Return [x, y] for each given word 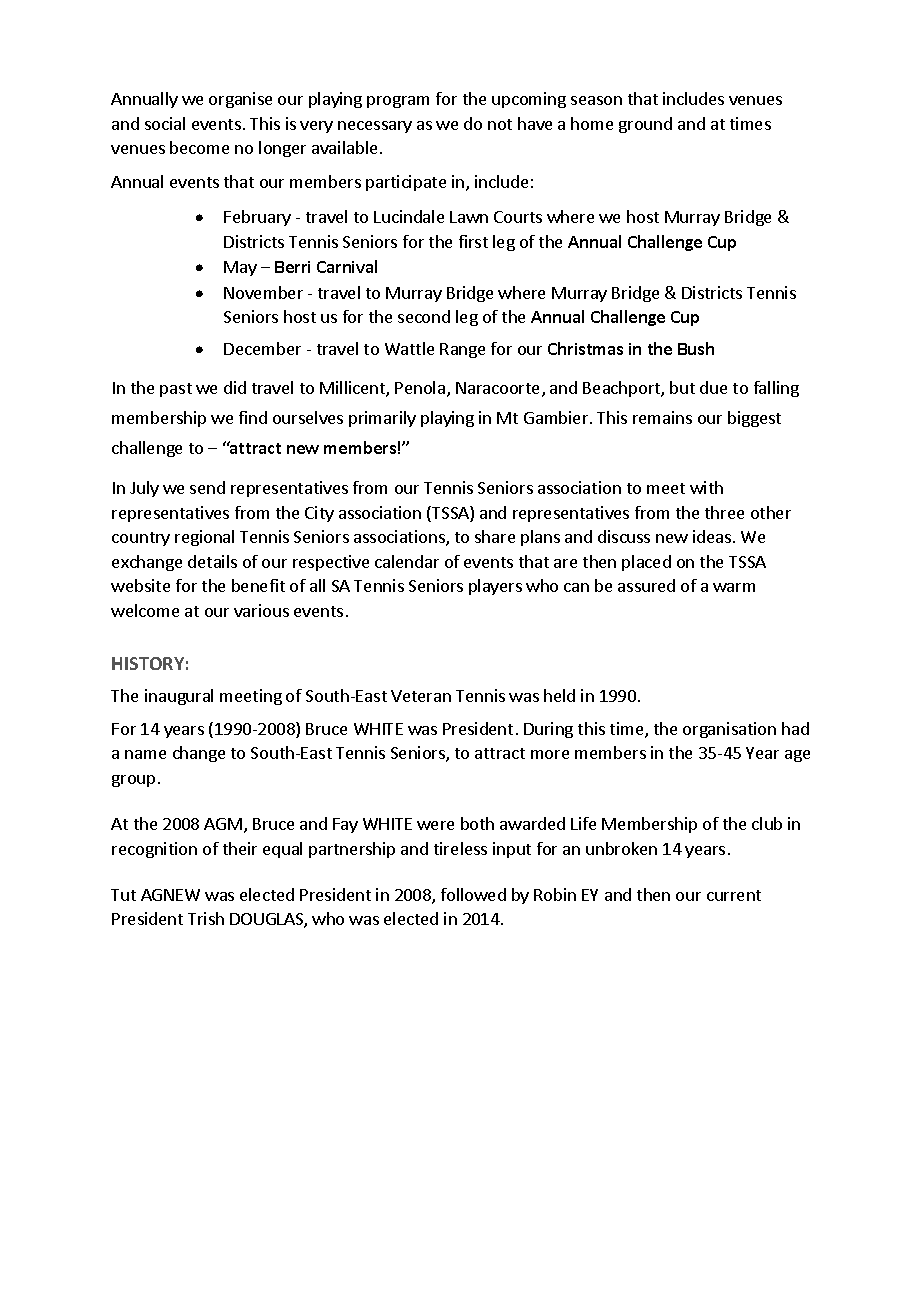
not [500, 124]
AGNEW [170, 895]
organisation [729, 730]
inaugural [179, 697]
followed [473, 894]
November [263, 292]
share [495, 536]
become [199, 147]
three [724, 512]
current [734, 895]
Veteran [421, 696]
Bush [696, 348]
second [424, 316]
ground [645, 125]
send [207, 487]
